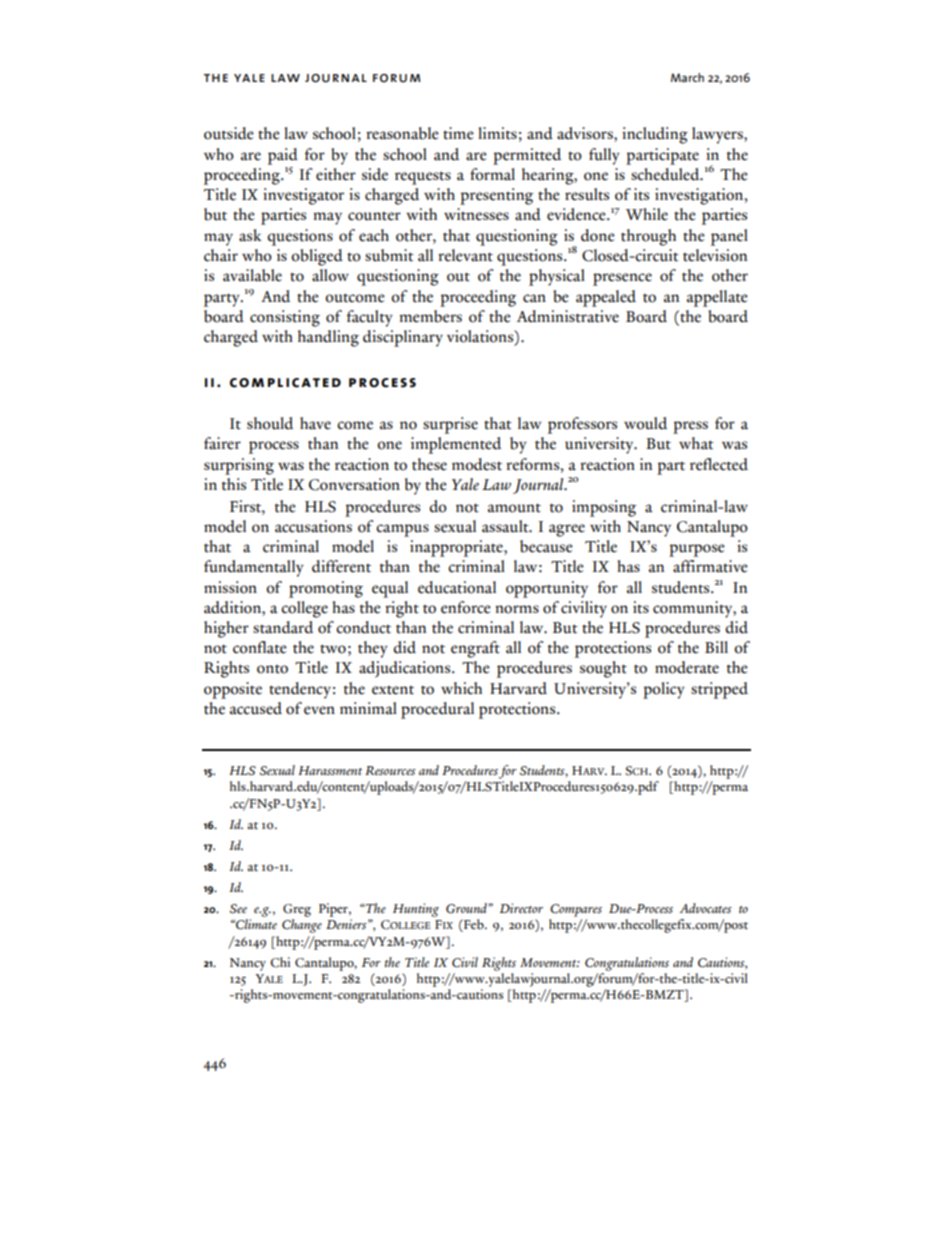 The width and height of the screenshot is (952, 1233). Describe the element at coordinates (302, 926) in the screenshot. I see `Change` at that location.
